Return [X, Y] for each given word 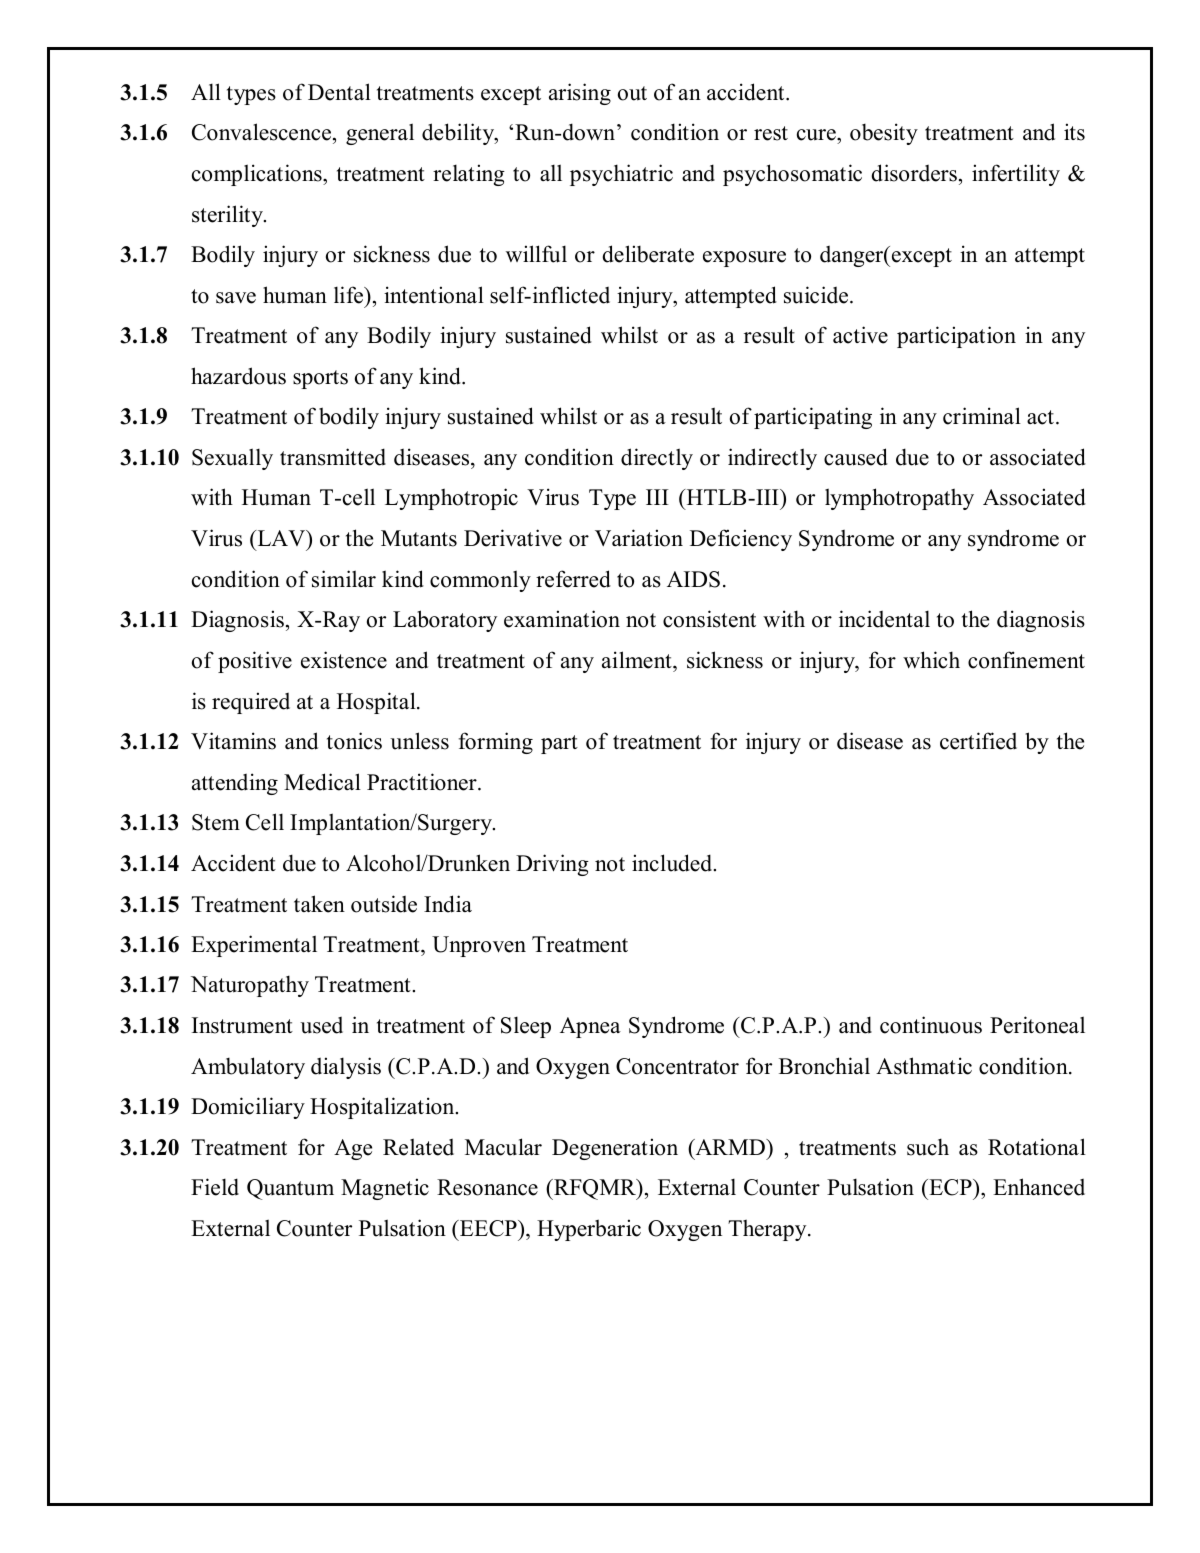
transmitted [333, 457]
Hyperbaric [589, 1230]
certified [978, 741]
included [673, 863]
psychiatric [621, 175]
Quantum [290, 1189]
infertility [1016, 175]
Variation [639, 538]
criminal [982, 416]
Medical [322, 782]
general [380, 134]
